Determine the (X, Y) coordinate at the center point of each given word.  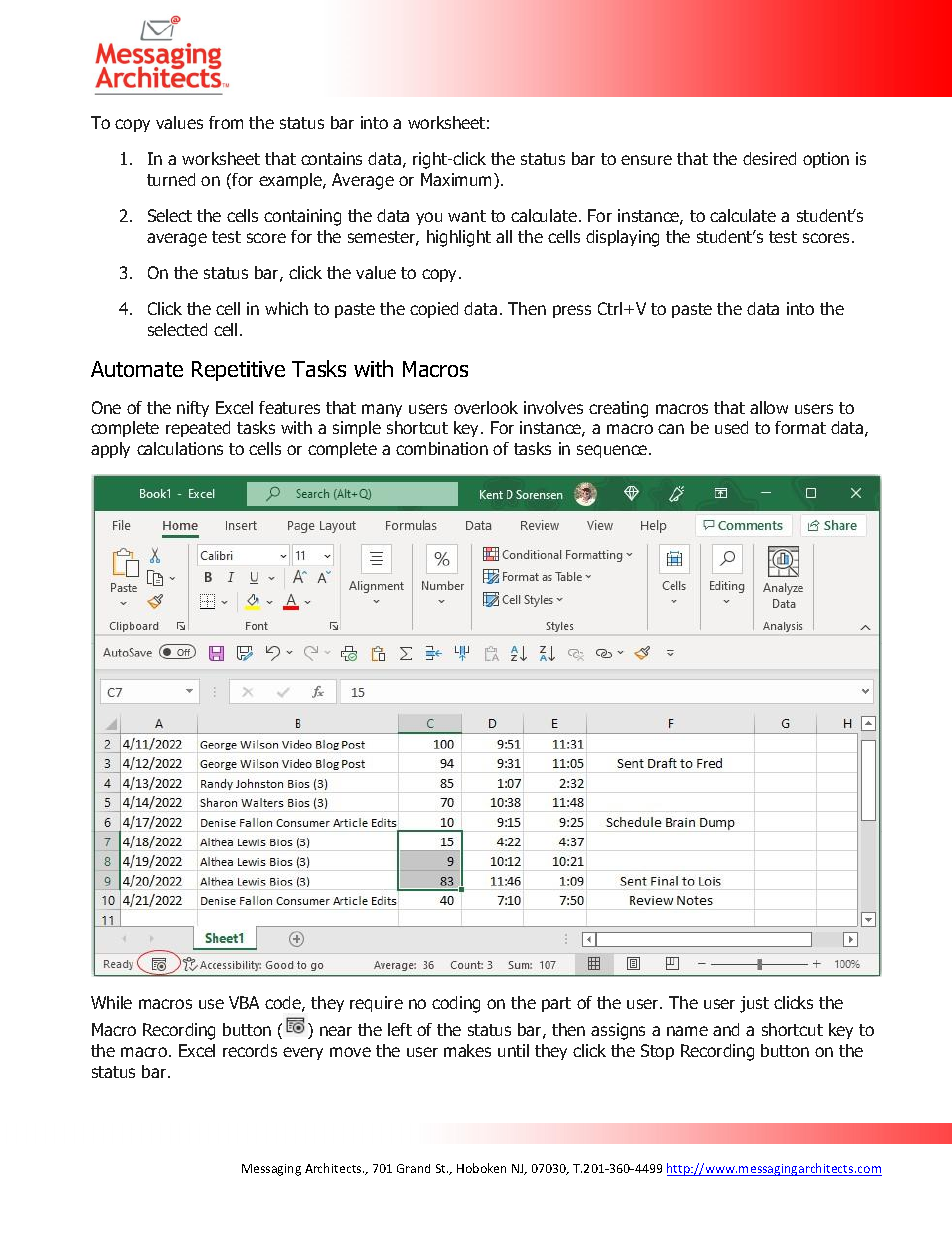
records (250, 1050)
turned (171, 179)
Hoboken (481, 1168)
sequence (613, 451)
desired (769, 158)
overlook (486, 407)
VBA (244, 1002)
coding (456, 1004)
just (754, 1004)
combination (442, 448)
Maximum (458, 181)
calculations (180, 448)
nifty (193, 409)
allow (769, 407)
